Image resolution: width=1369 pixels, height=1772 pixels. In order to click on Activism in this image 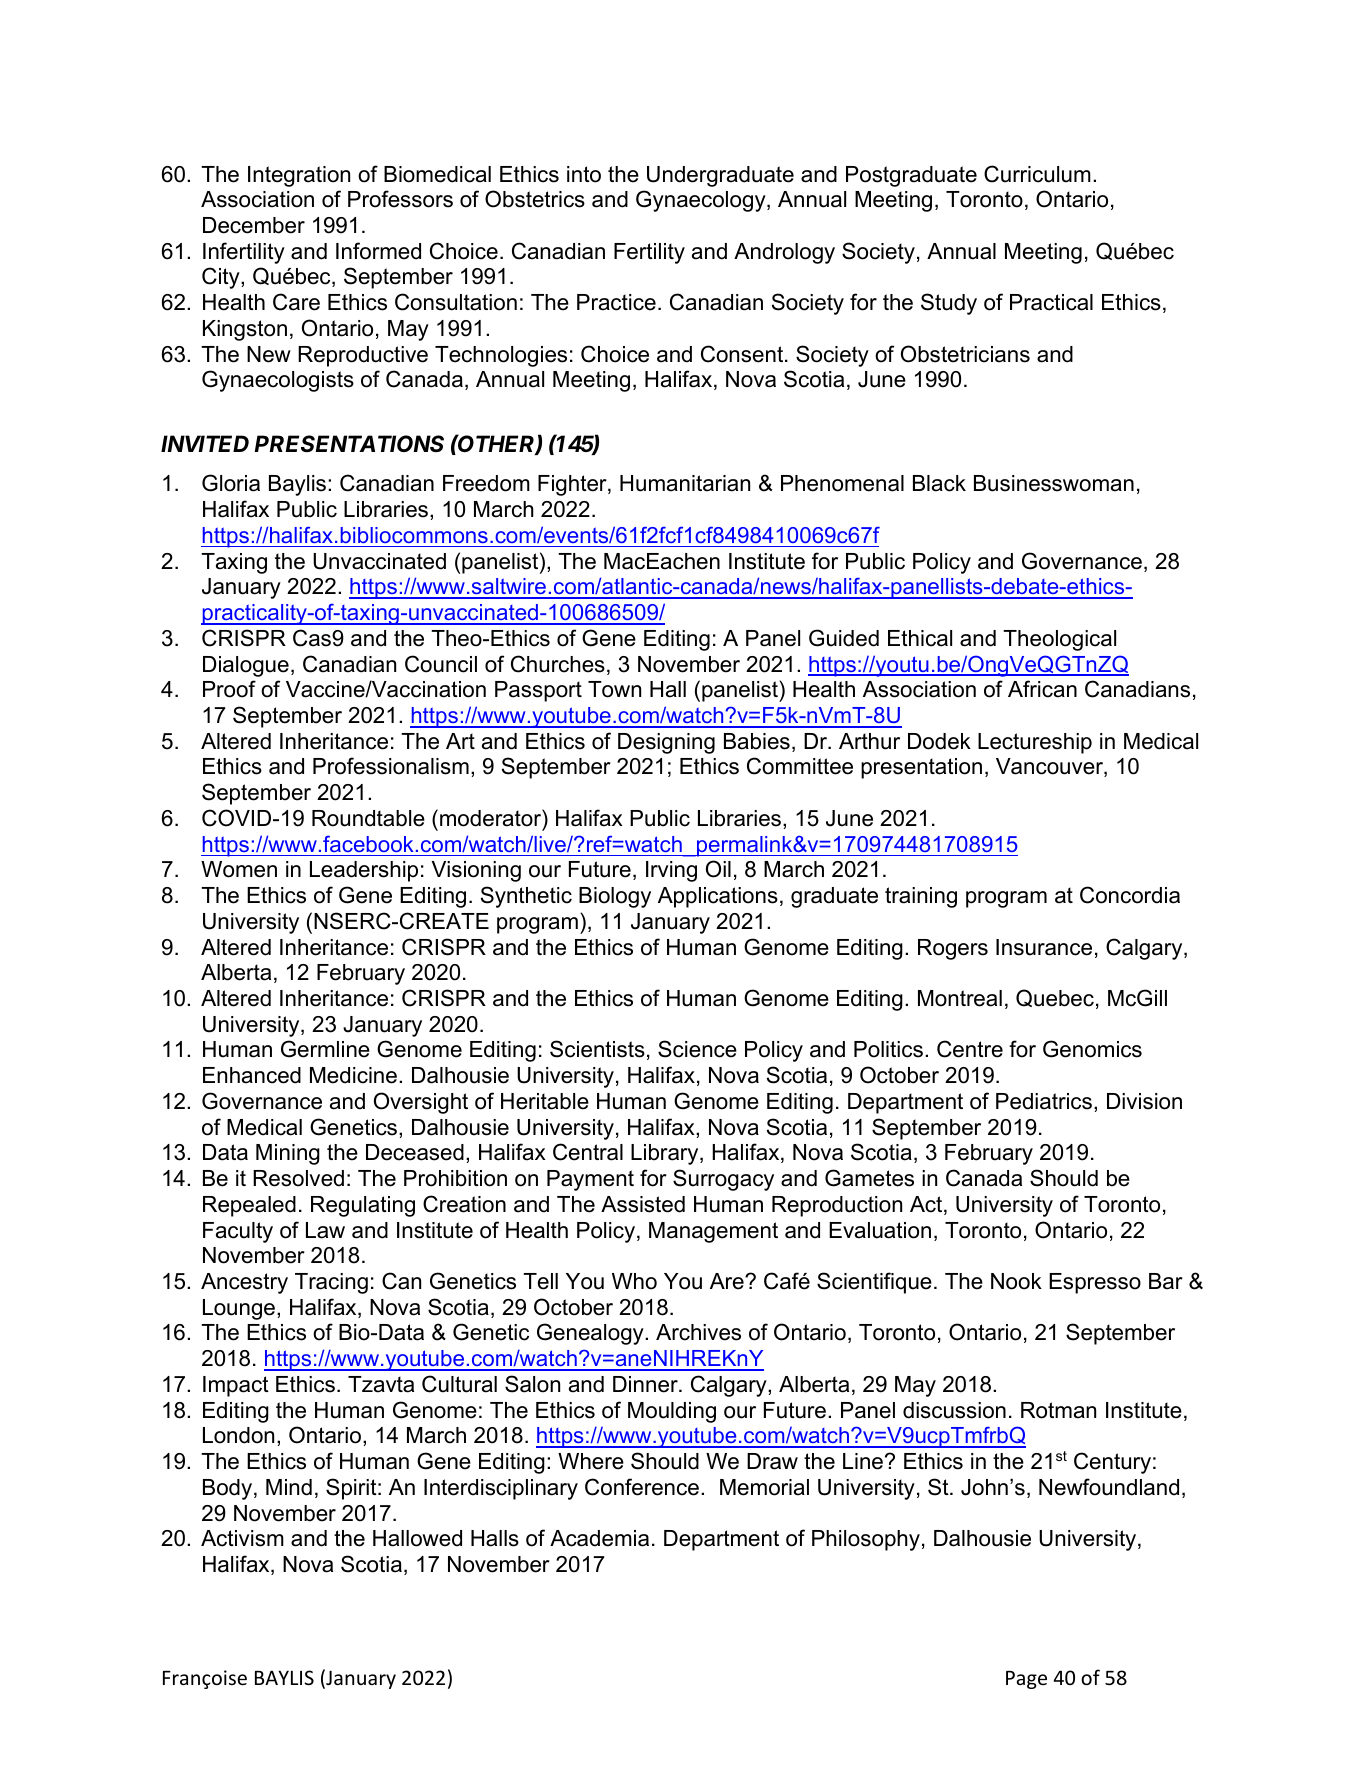, I will do `click(242, 1538)`.
